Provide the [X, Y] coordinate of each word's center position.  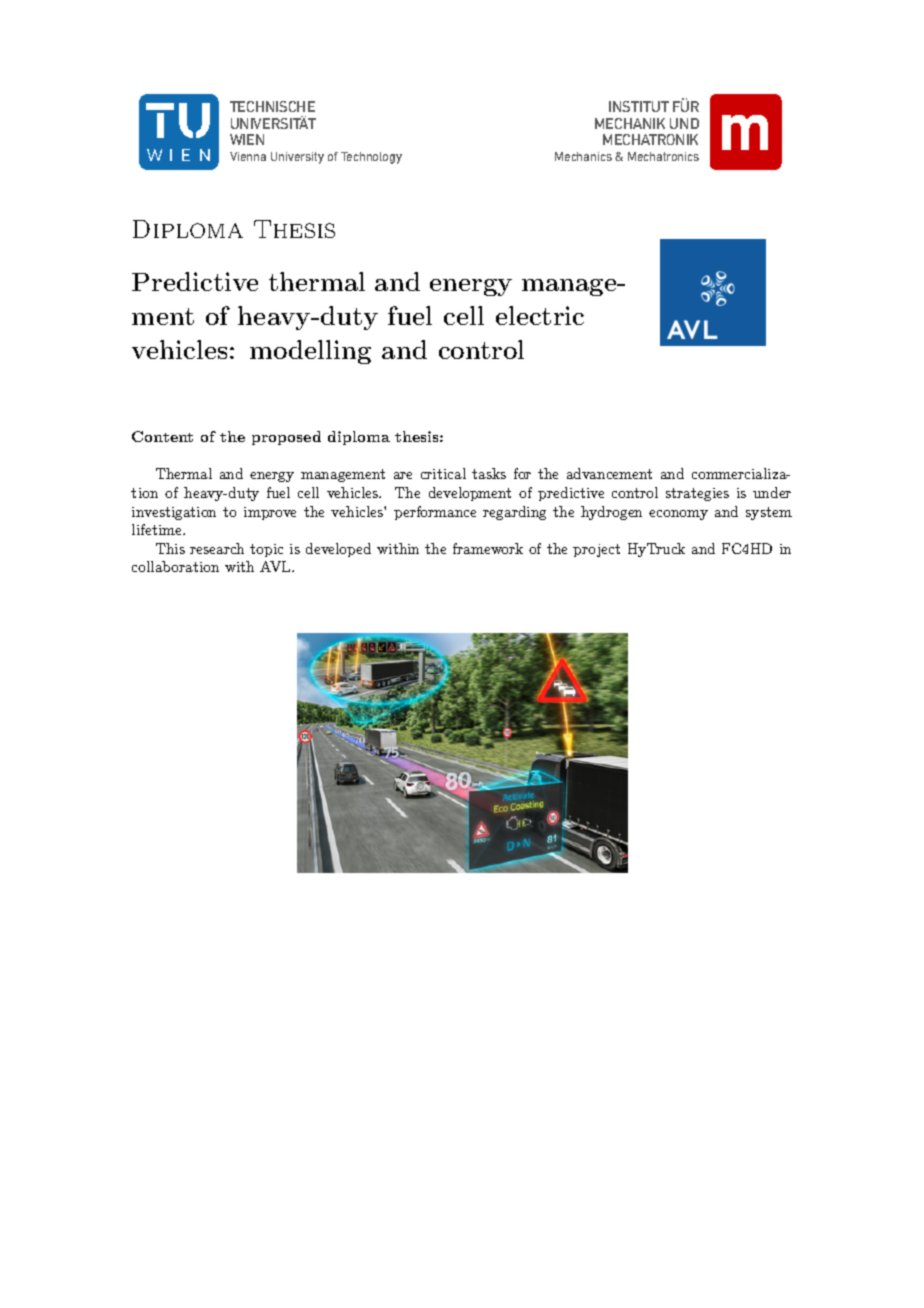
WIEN [247, 139]
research [217, 548]
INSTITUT [639, 106]
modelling [310, 352]
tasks [489, 473]
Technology [371, 158]
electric [540, 315]
